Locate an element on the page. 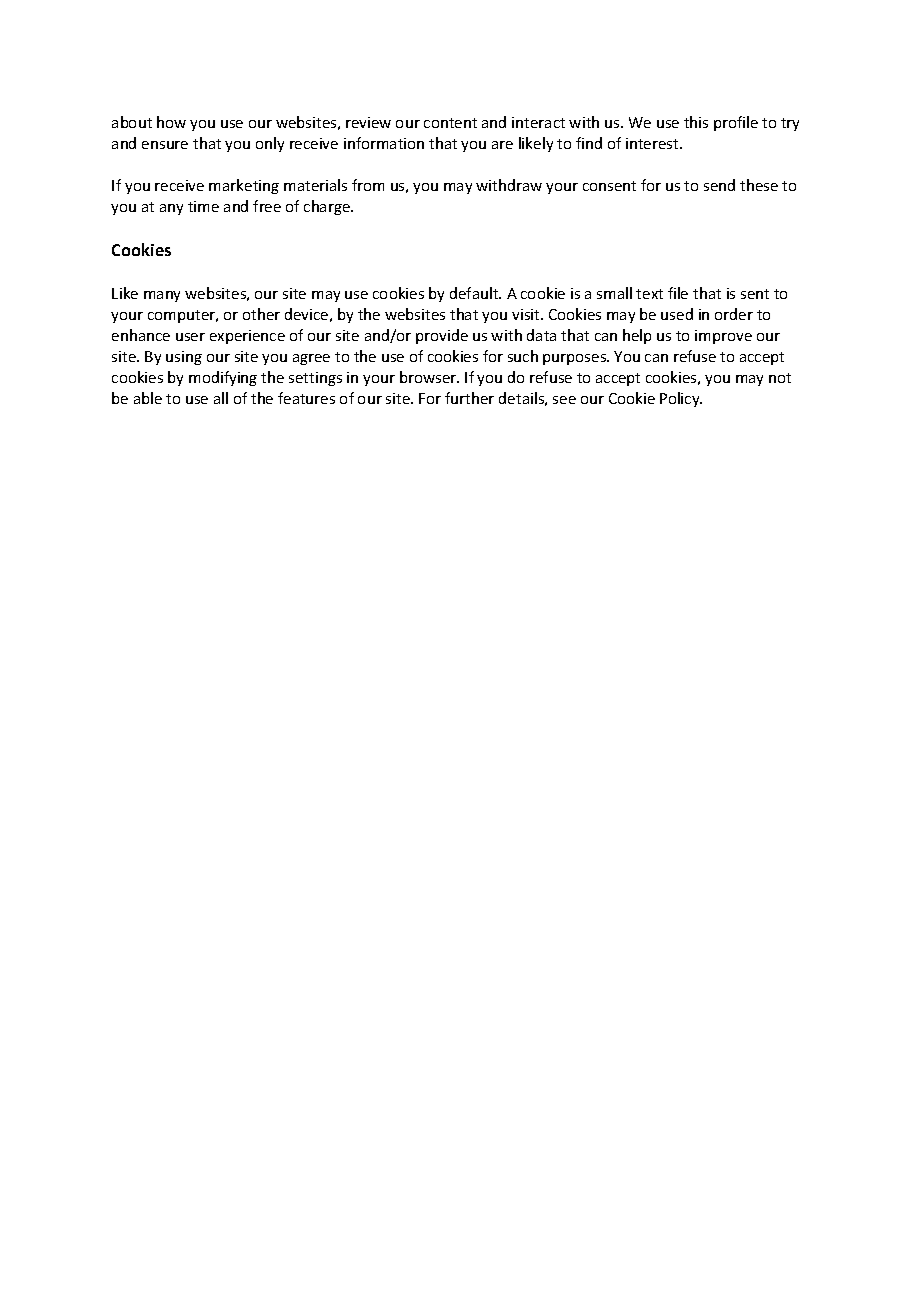 The height and width of the document is (1309, 924). modifying is located at coordinates (223, 378).
